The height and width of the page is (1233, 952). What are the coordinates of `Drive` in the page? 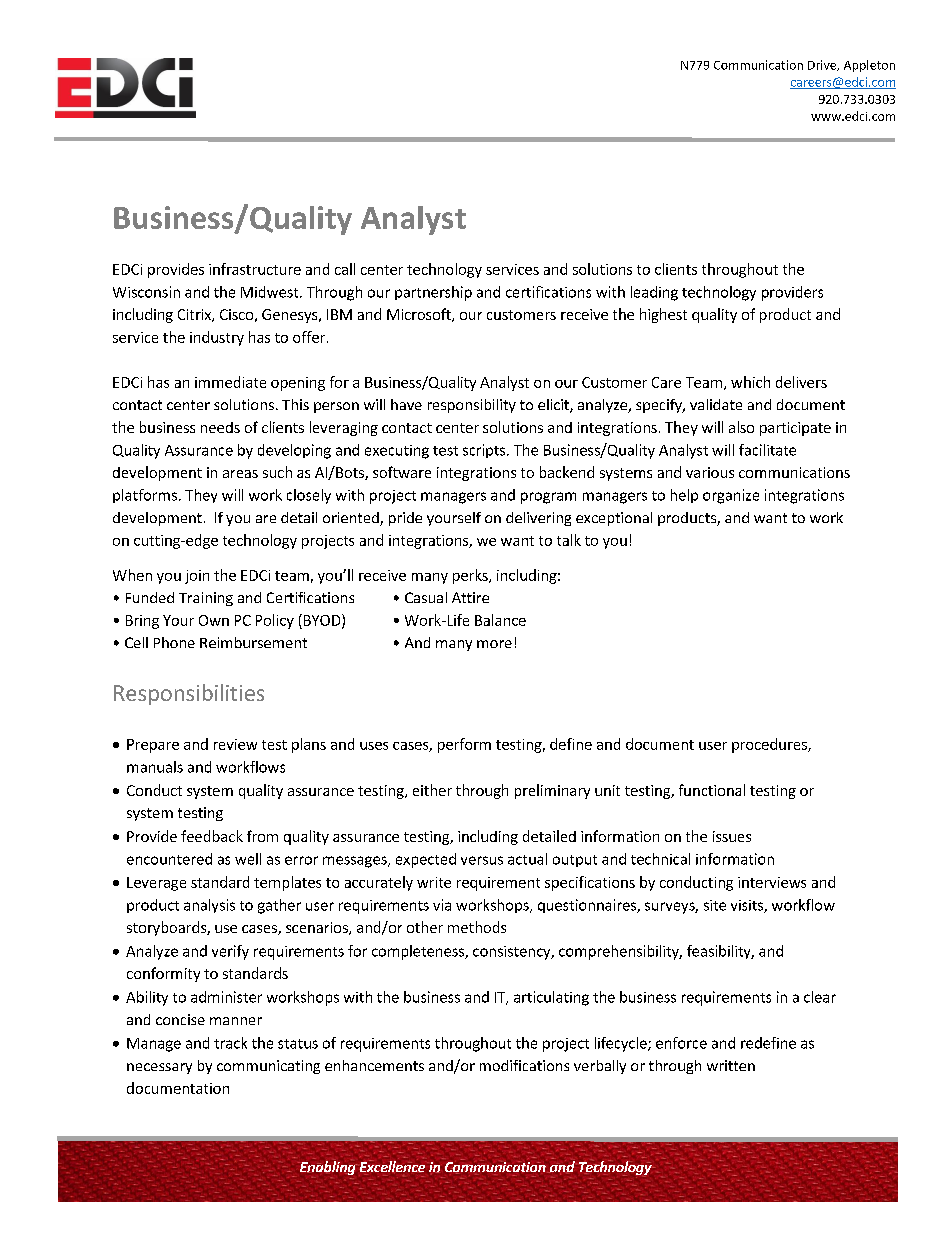 It's located at (823, 65).
